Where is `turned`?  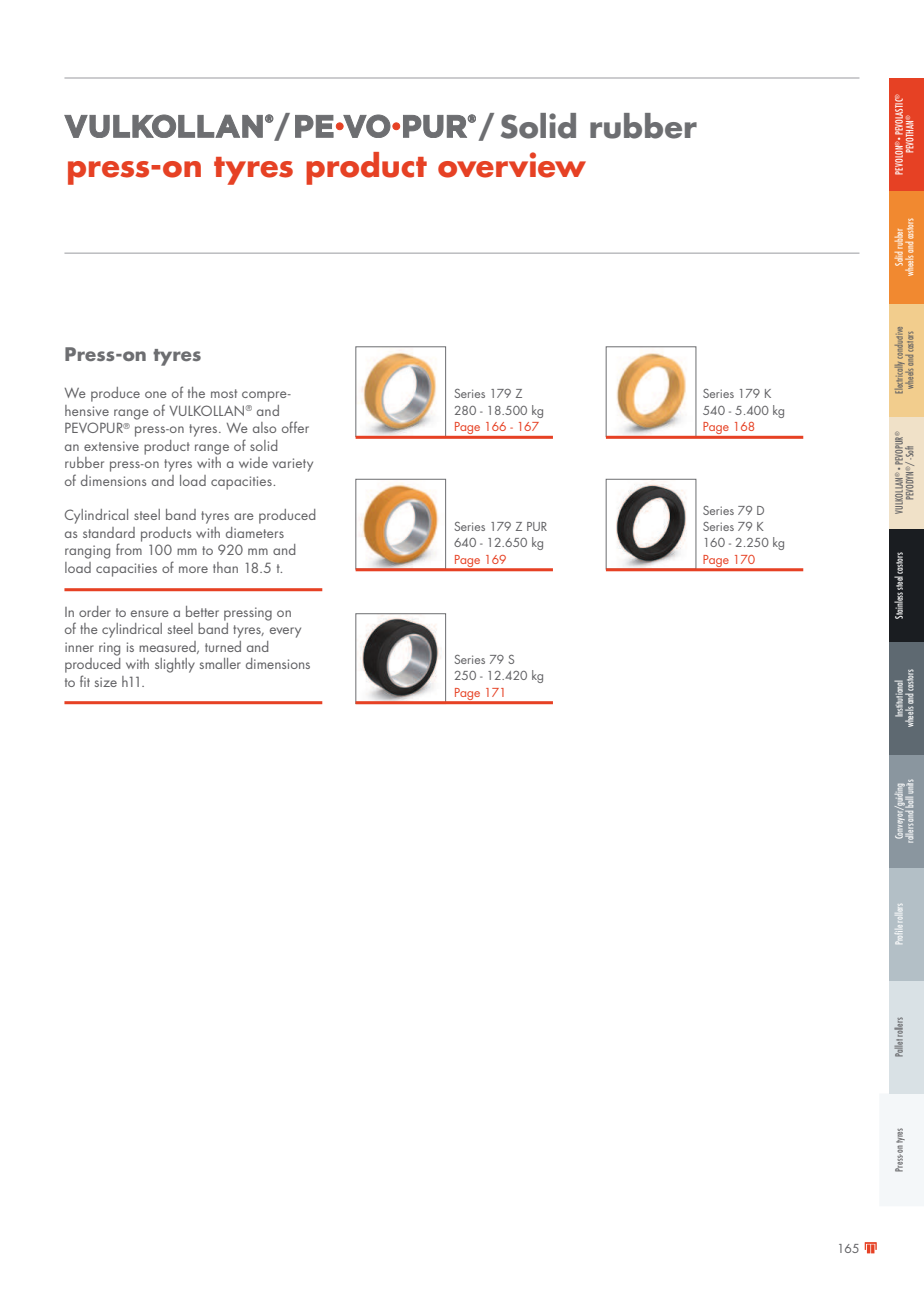 turned is located at coordinates (223, 646).
